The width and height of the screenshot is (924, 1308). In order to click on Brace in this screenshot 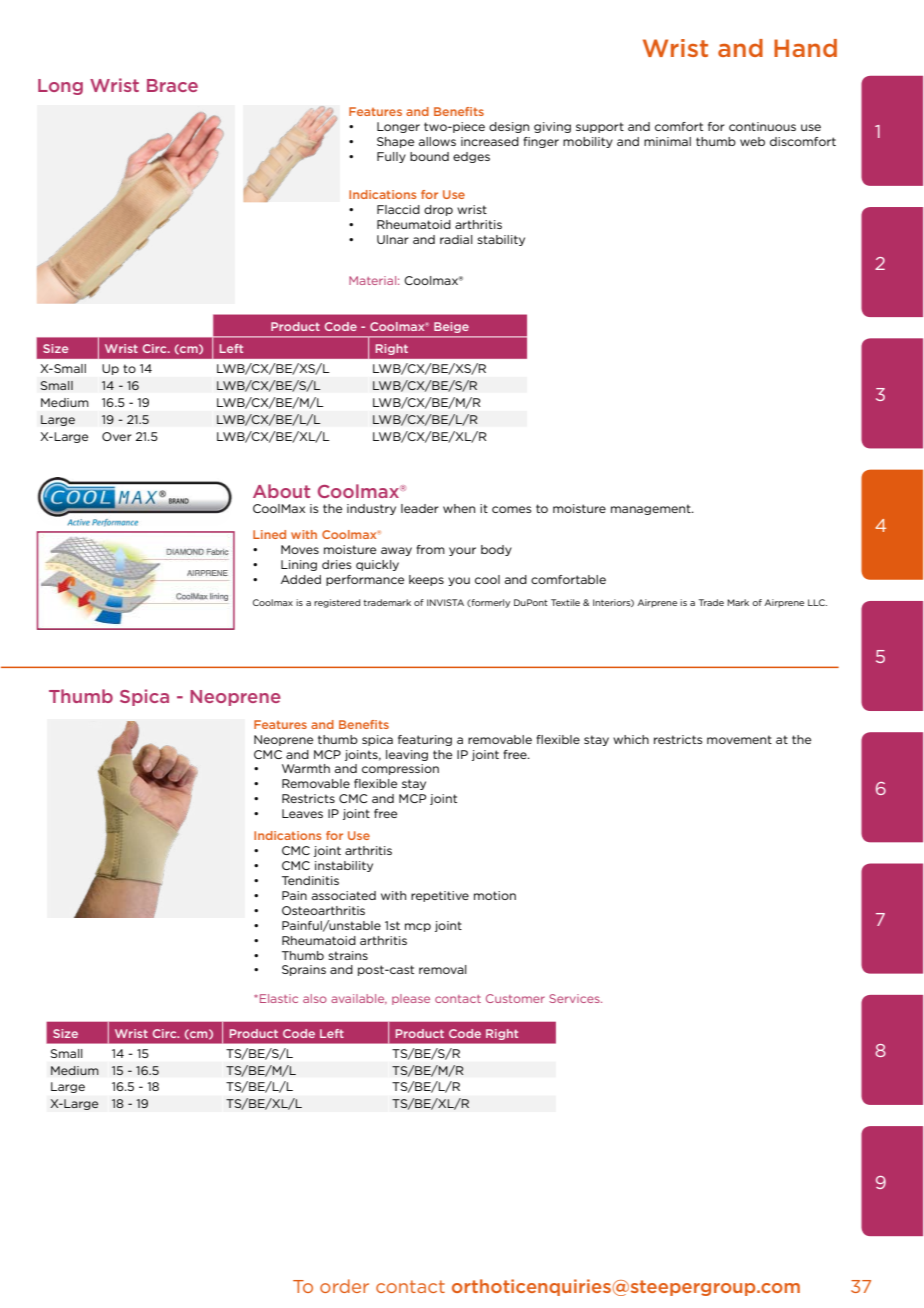, I will do `click(172, 85)`.
